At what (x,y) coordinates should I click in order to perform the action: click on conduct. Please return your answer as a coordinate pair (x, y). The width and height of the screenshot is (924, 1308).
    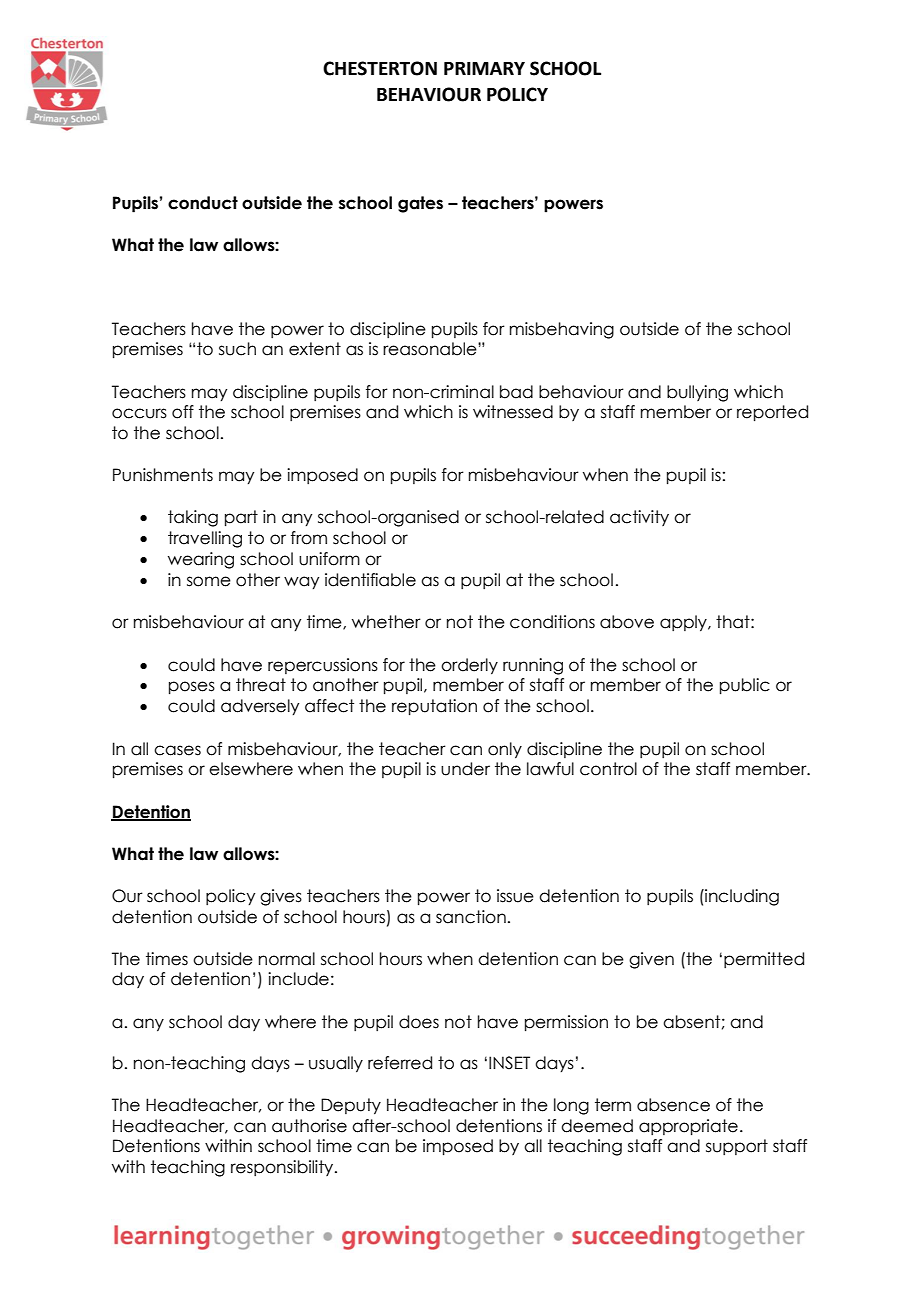
    Looking at the image, I should click on (203, 203).
